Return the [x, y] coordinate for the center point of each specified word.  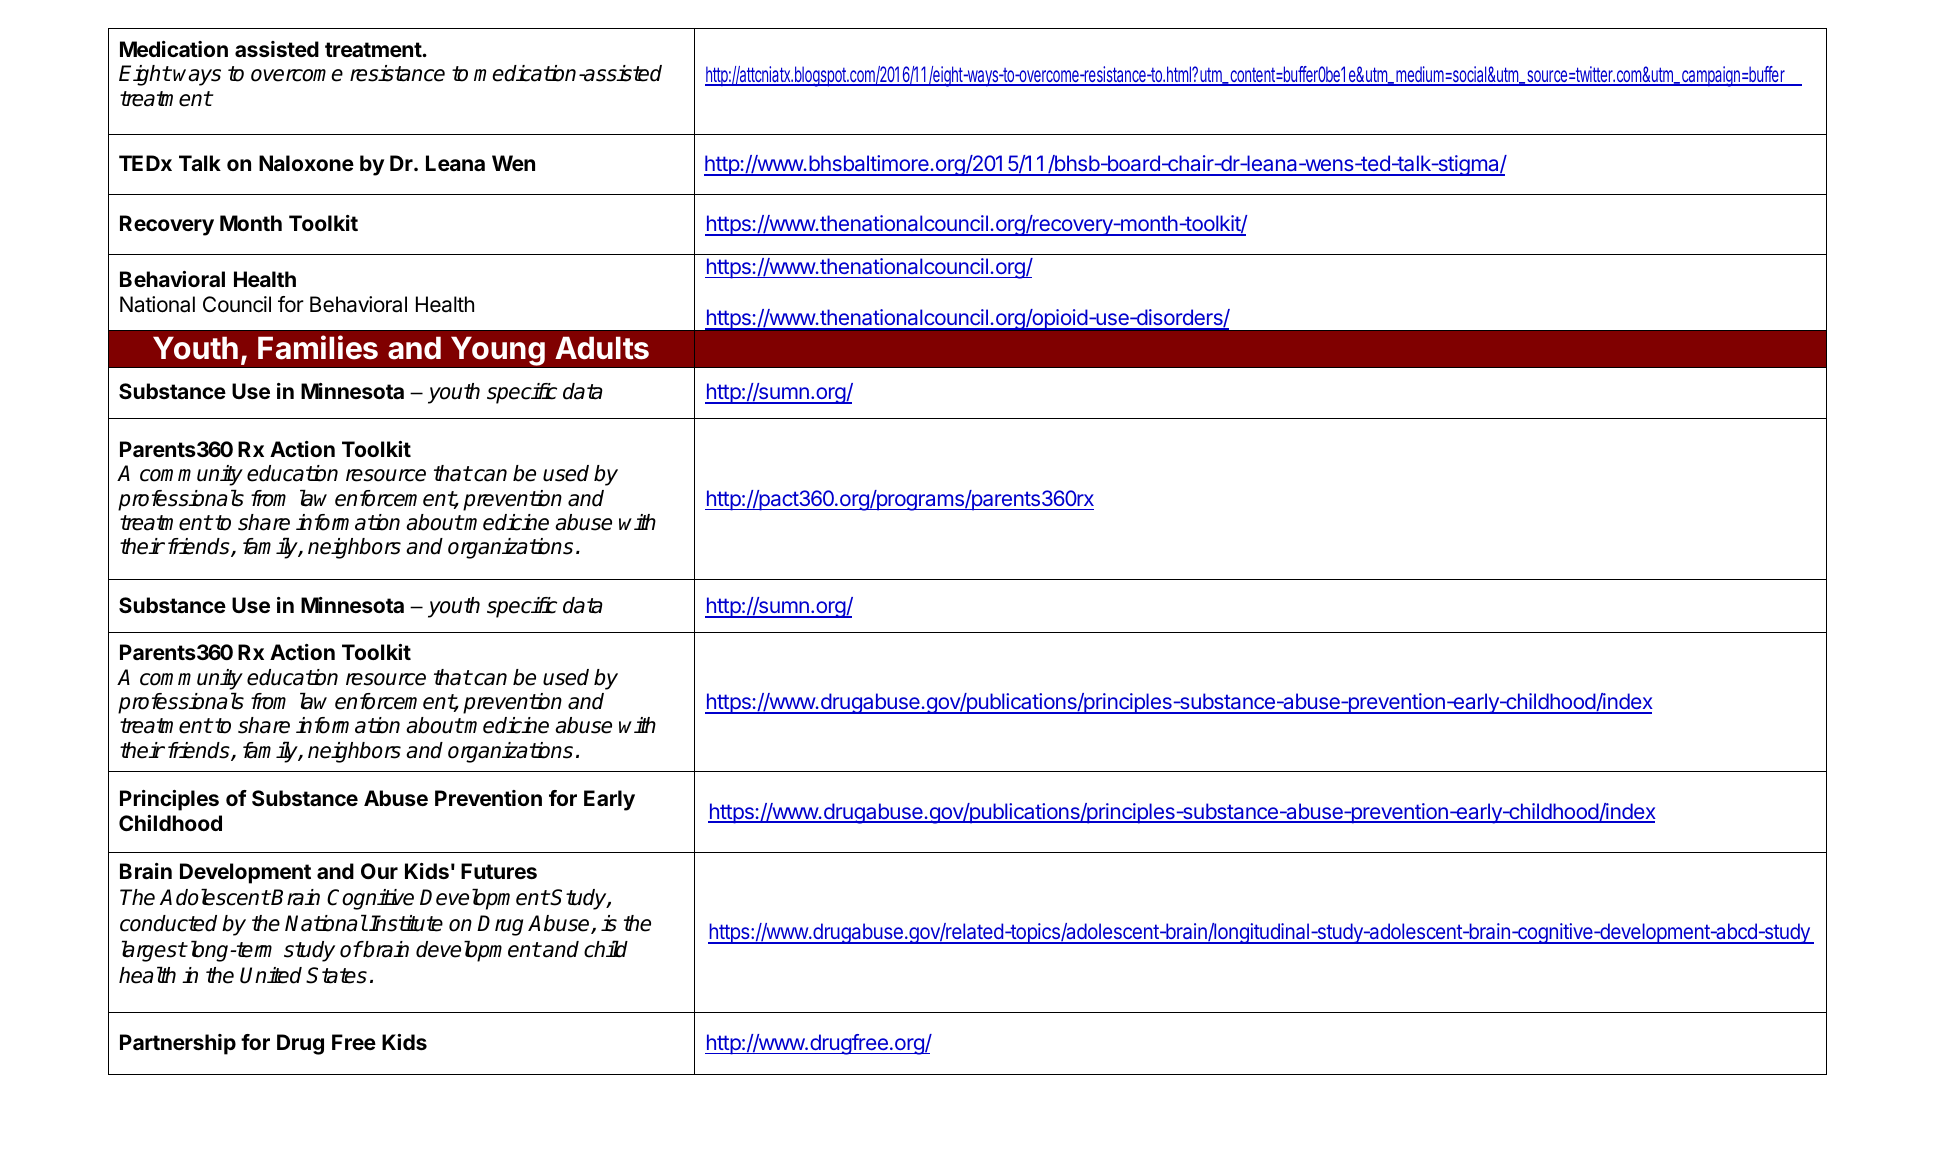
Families [318, 347]
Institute [406, 923]
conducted [168, 923]
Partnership [178, 1044]
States [336, 975]
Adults [602, 348]
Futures [499, 871]
